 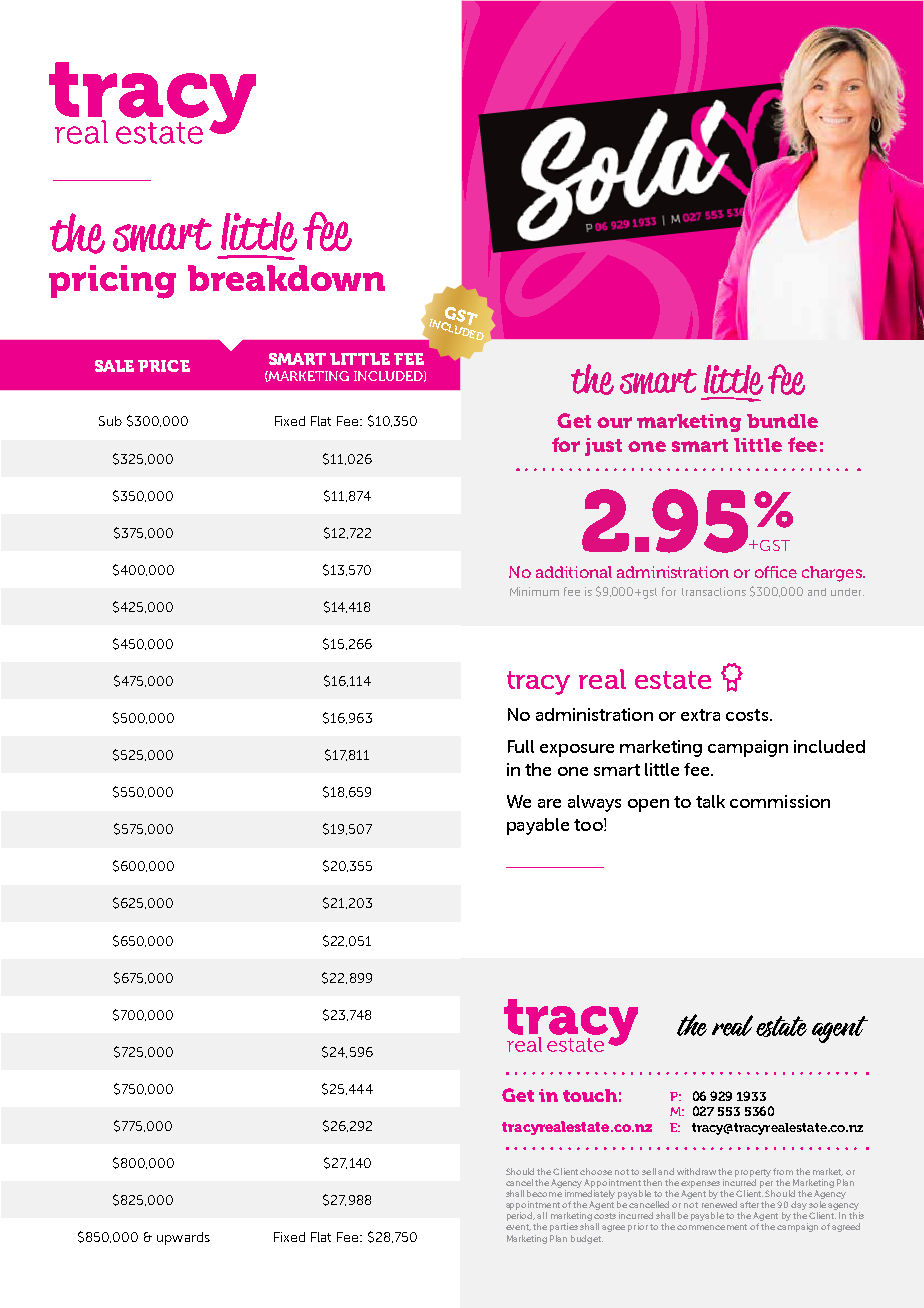 I want to click on after, so click(x=749, y=1204).
